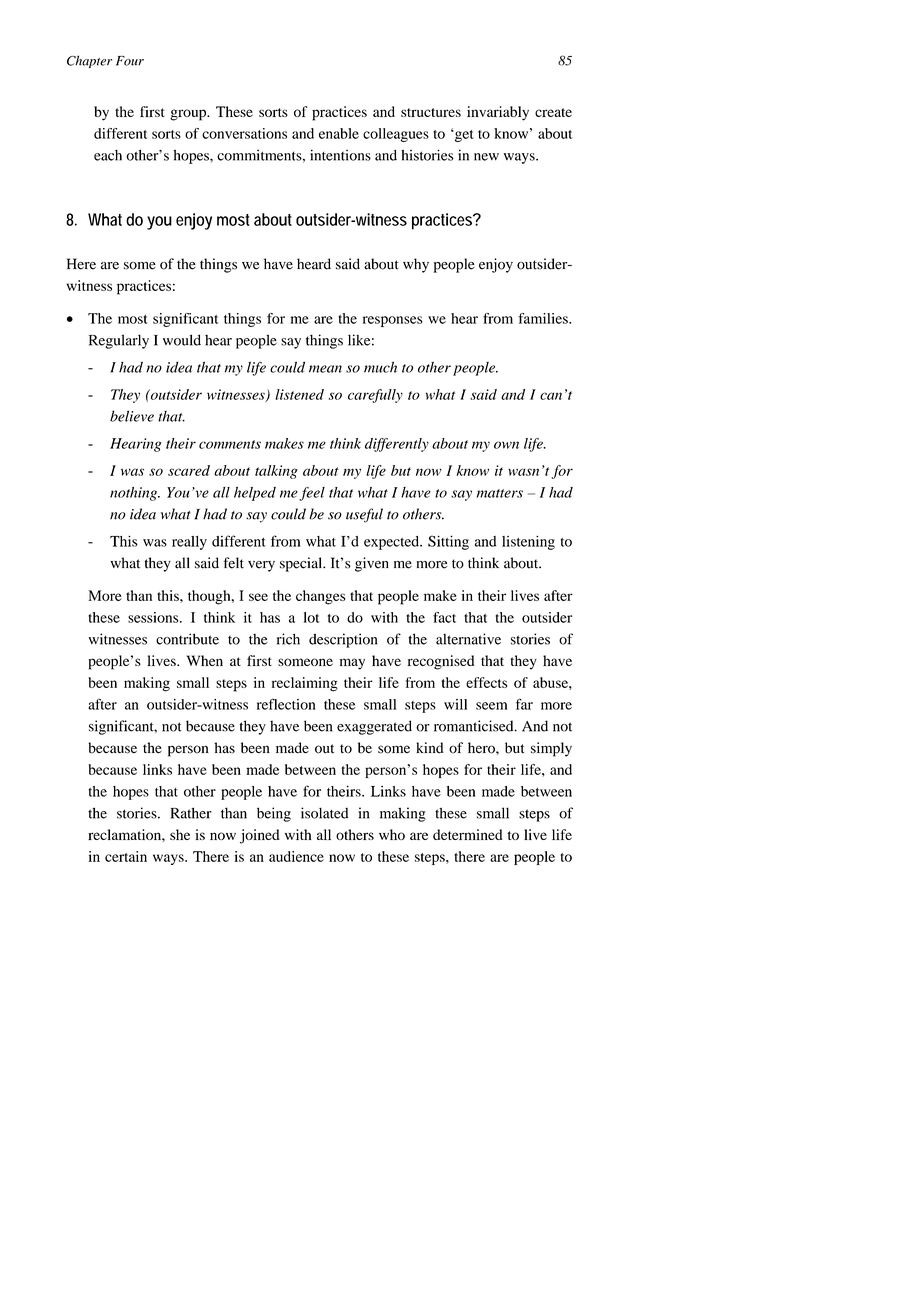 Image resolution: width=924 pixels, height=1308 pixels. What do you see at coordinates (528, 543) in the screenshot?
I see `listening` at bounding box center [528, 543].
